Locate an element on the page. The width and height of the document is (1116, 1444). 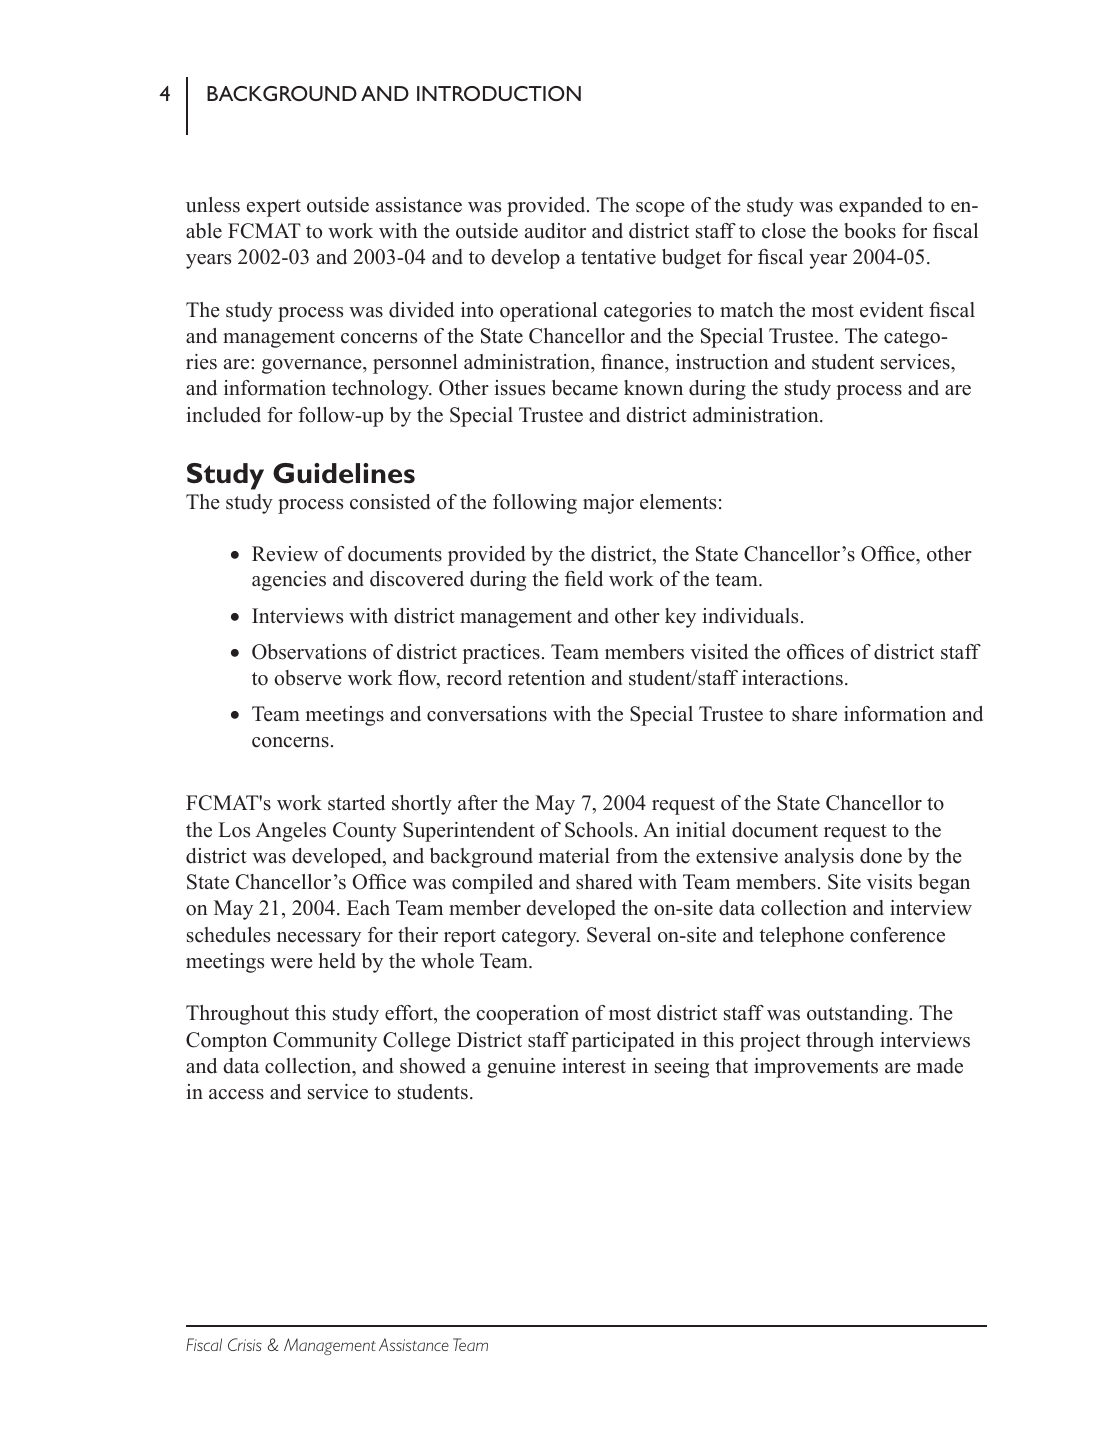
INTRODUCTION is located at coordinates (499, 93).
